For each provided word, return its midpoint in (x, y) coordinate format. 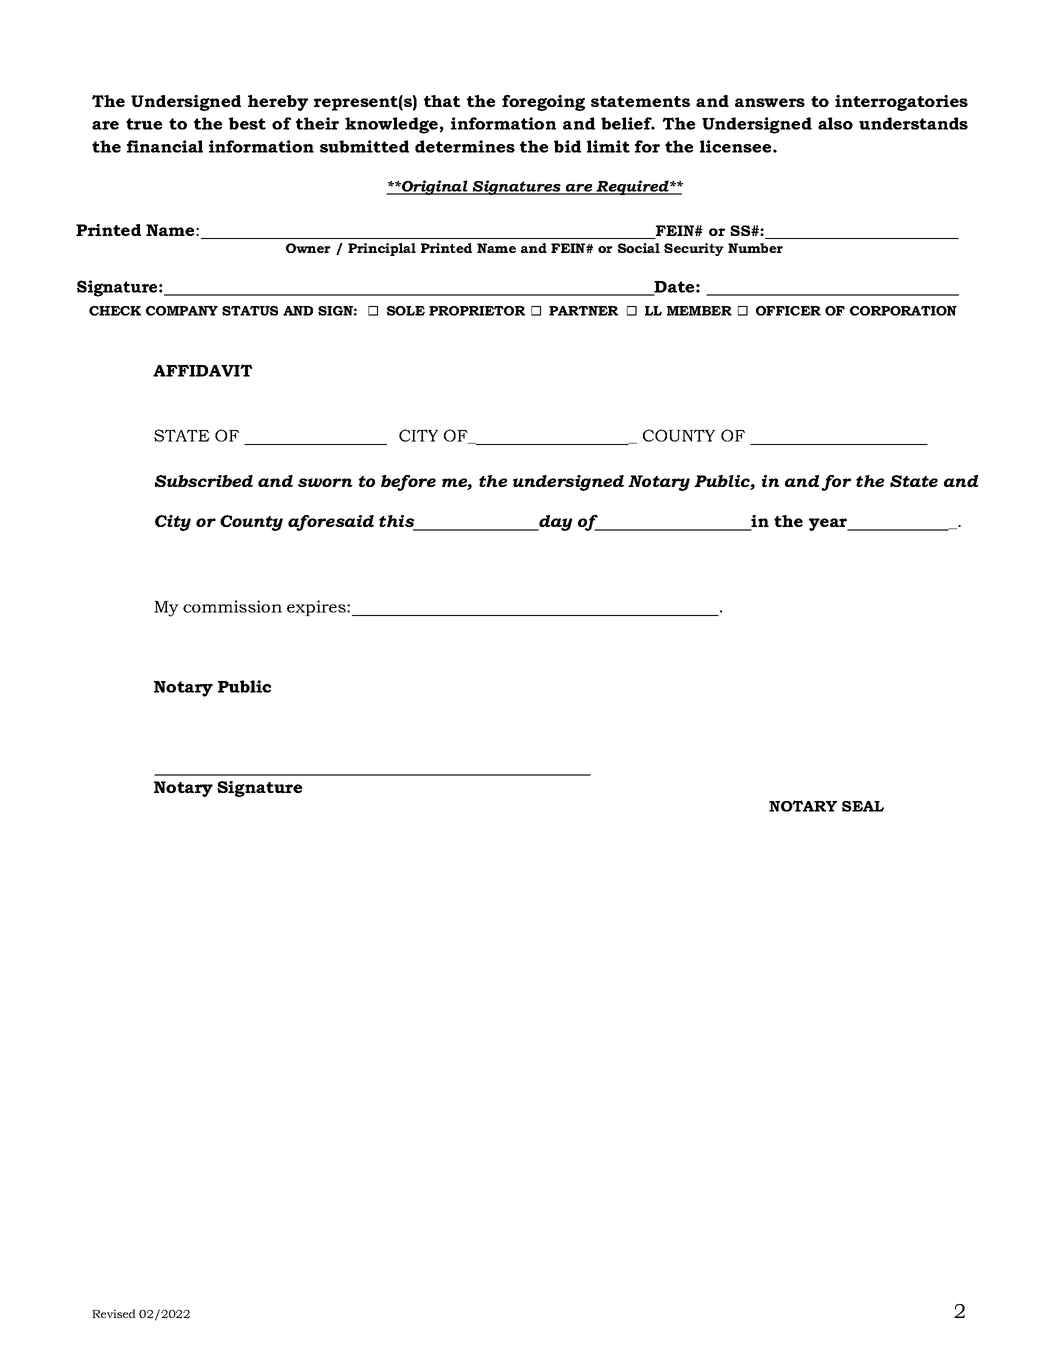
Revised (114, 1313)
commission (232, 606)
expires (317, 608)
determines (465, 146)
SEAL (863, 806)
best (247, 123)
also (835, 123)
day (554, 523)
